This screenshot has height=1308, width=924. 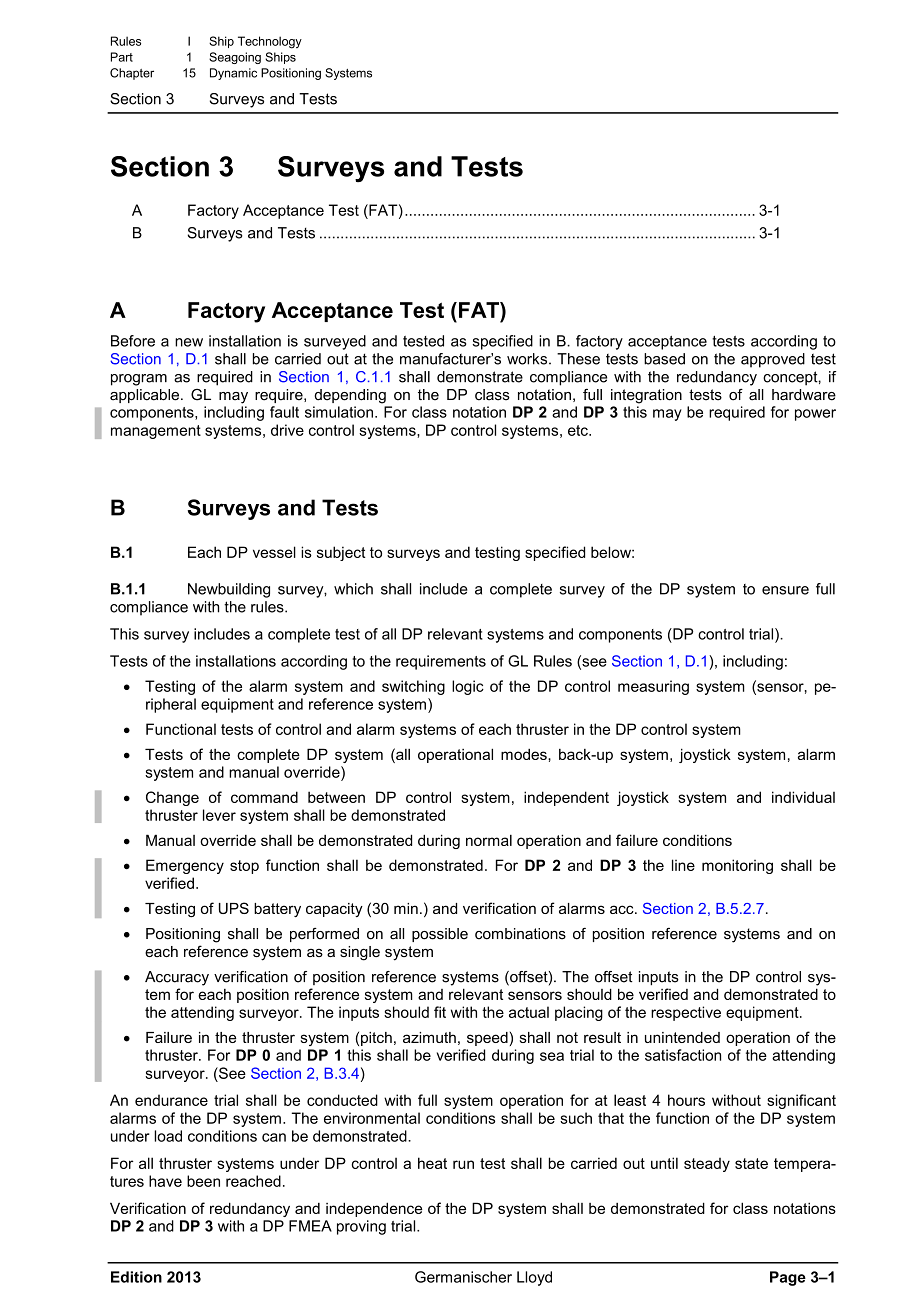 What do you see at coordinates (233, 74) in the screenshot?
I see `Dynamic` at bounding box center [233, 74].
